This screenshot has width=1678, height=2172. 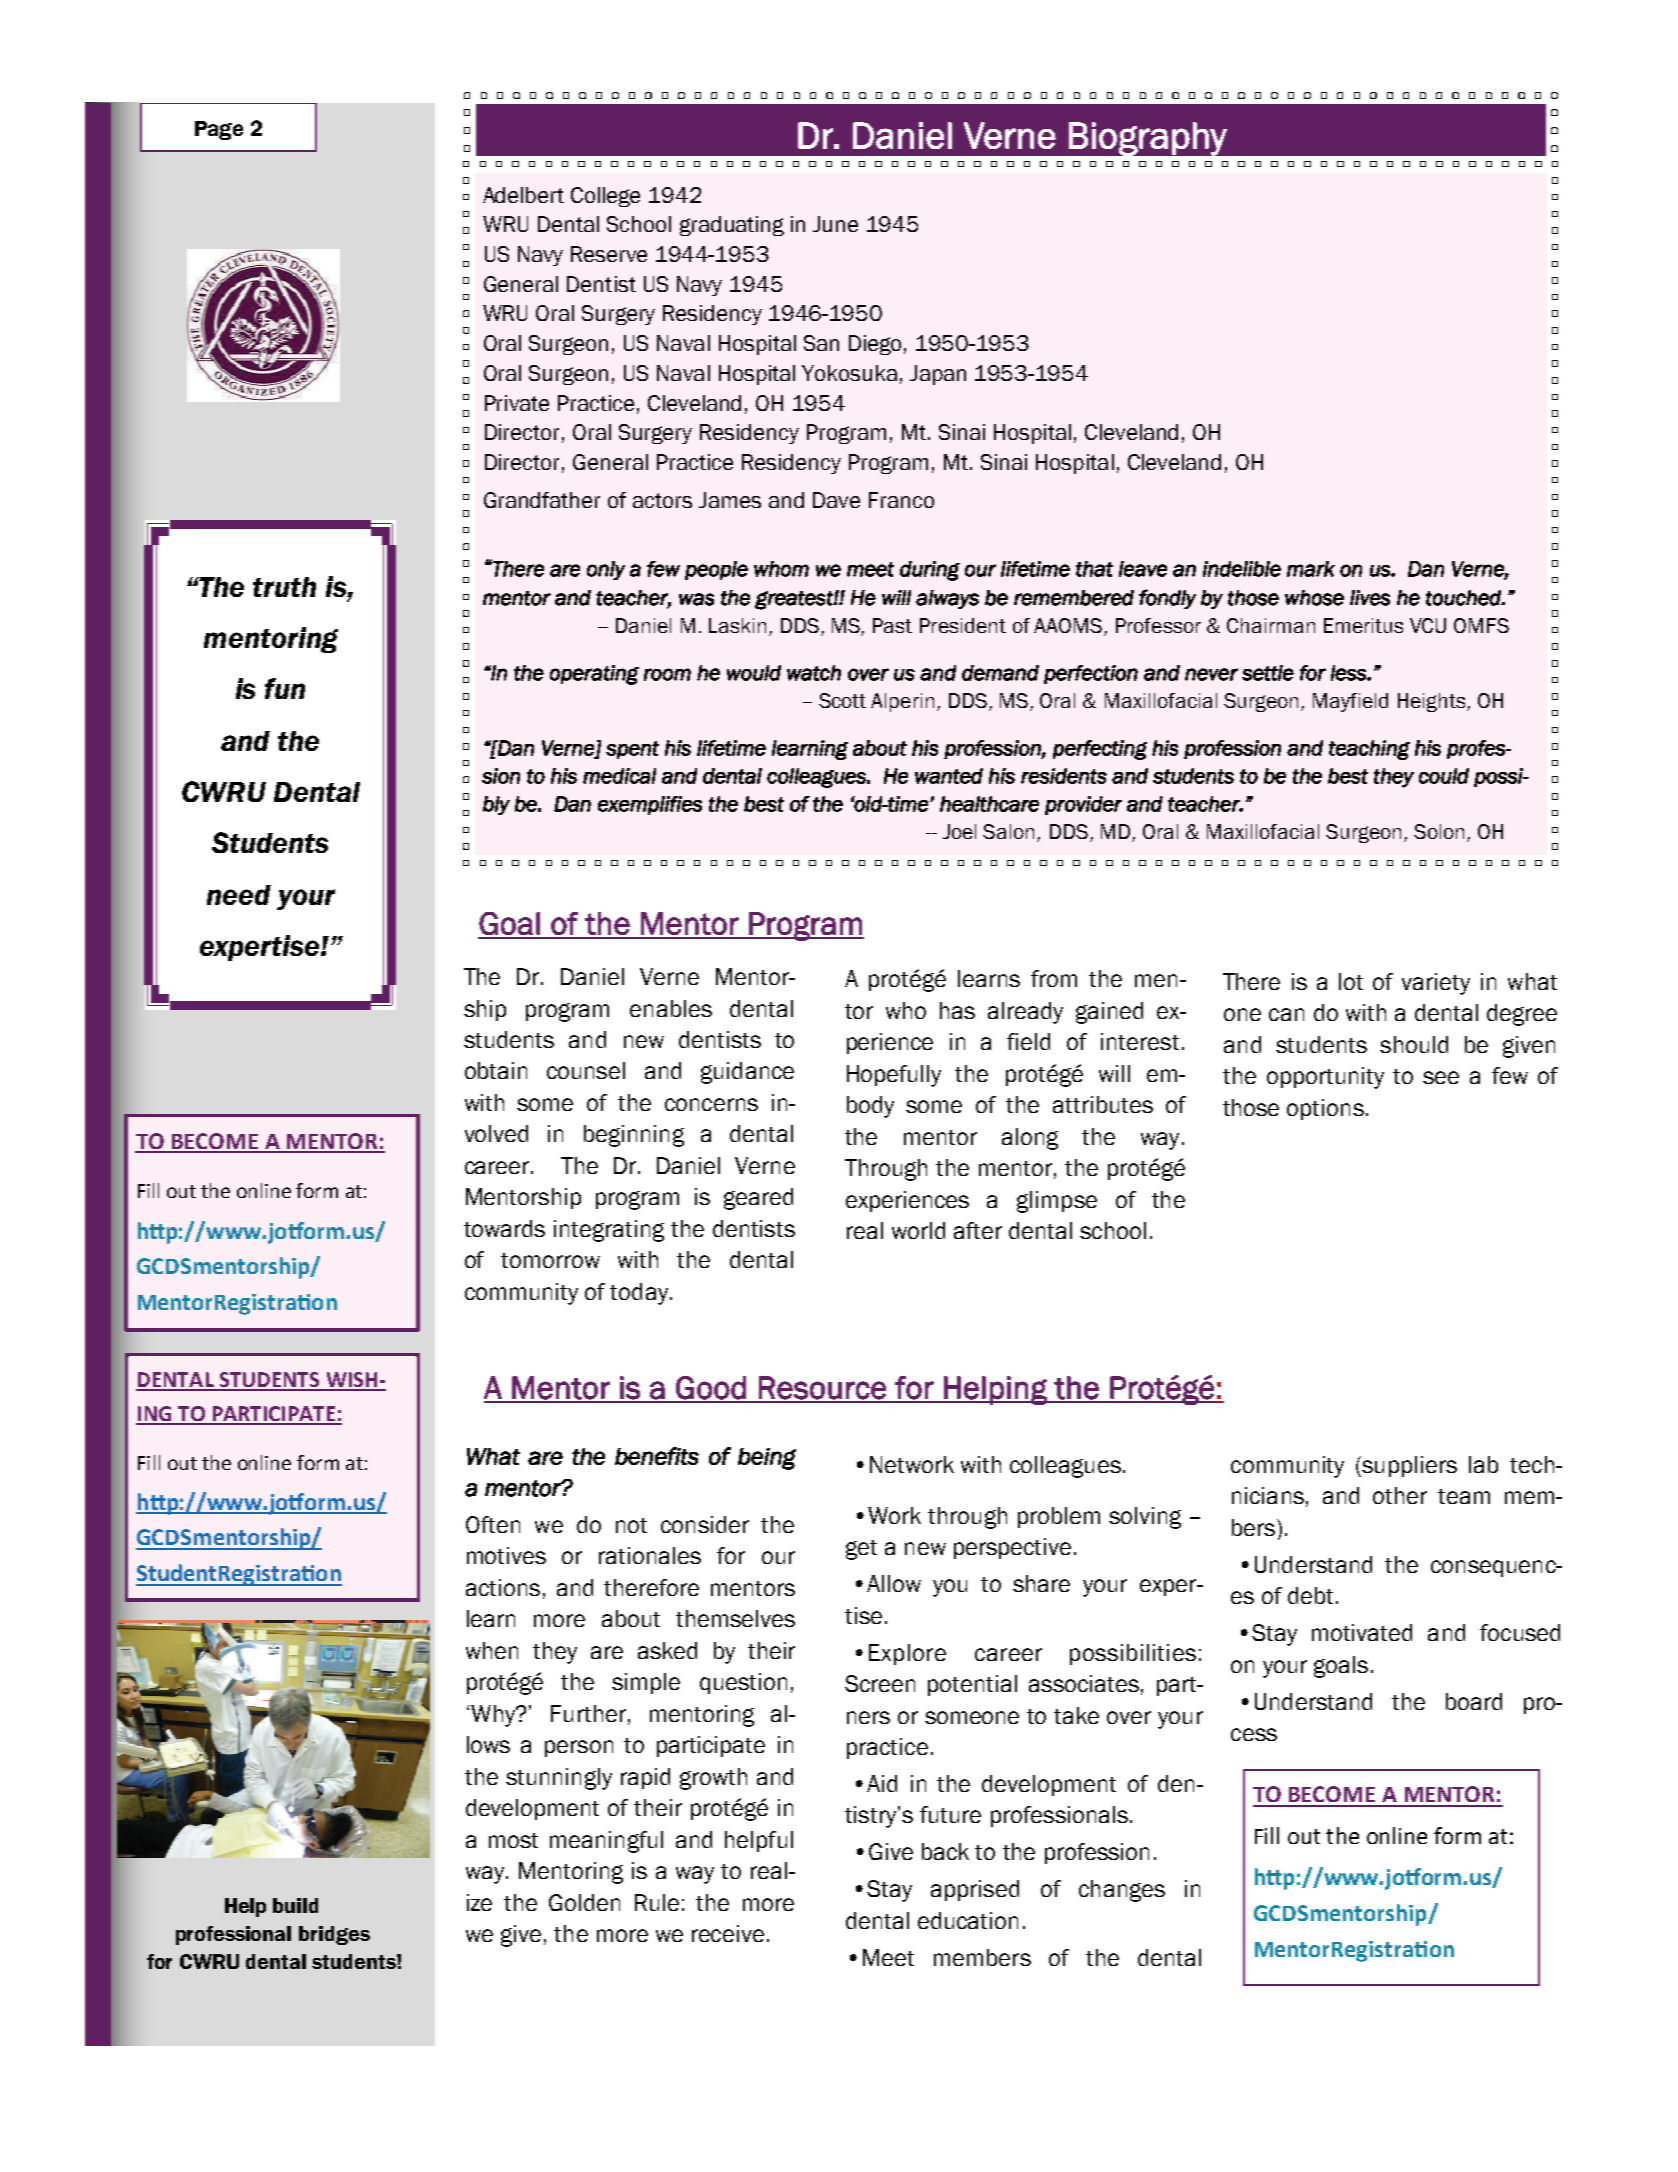 I want to click on Japan, so click(x=938, y=375).
